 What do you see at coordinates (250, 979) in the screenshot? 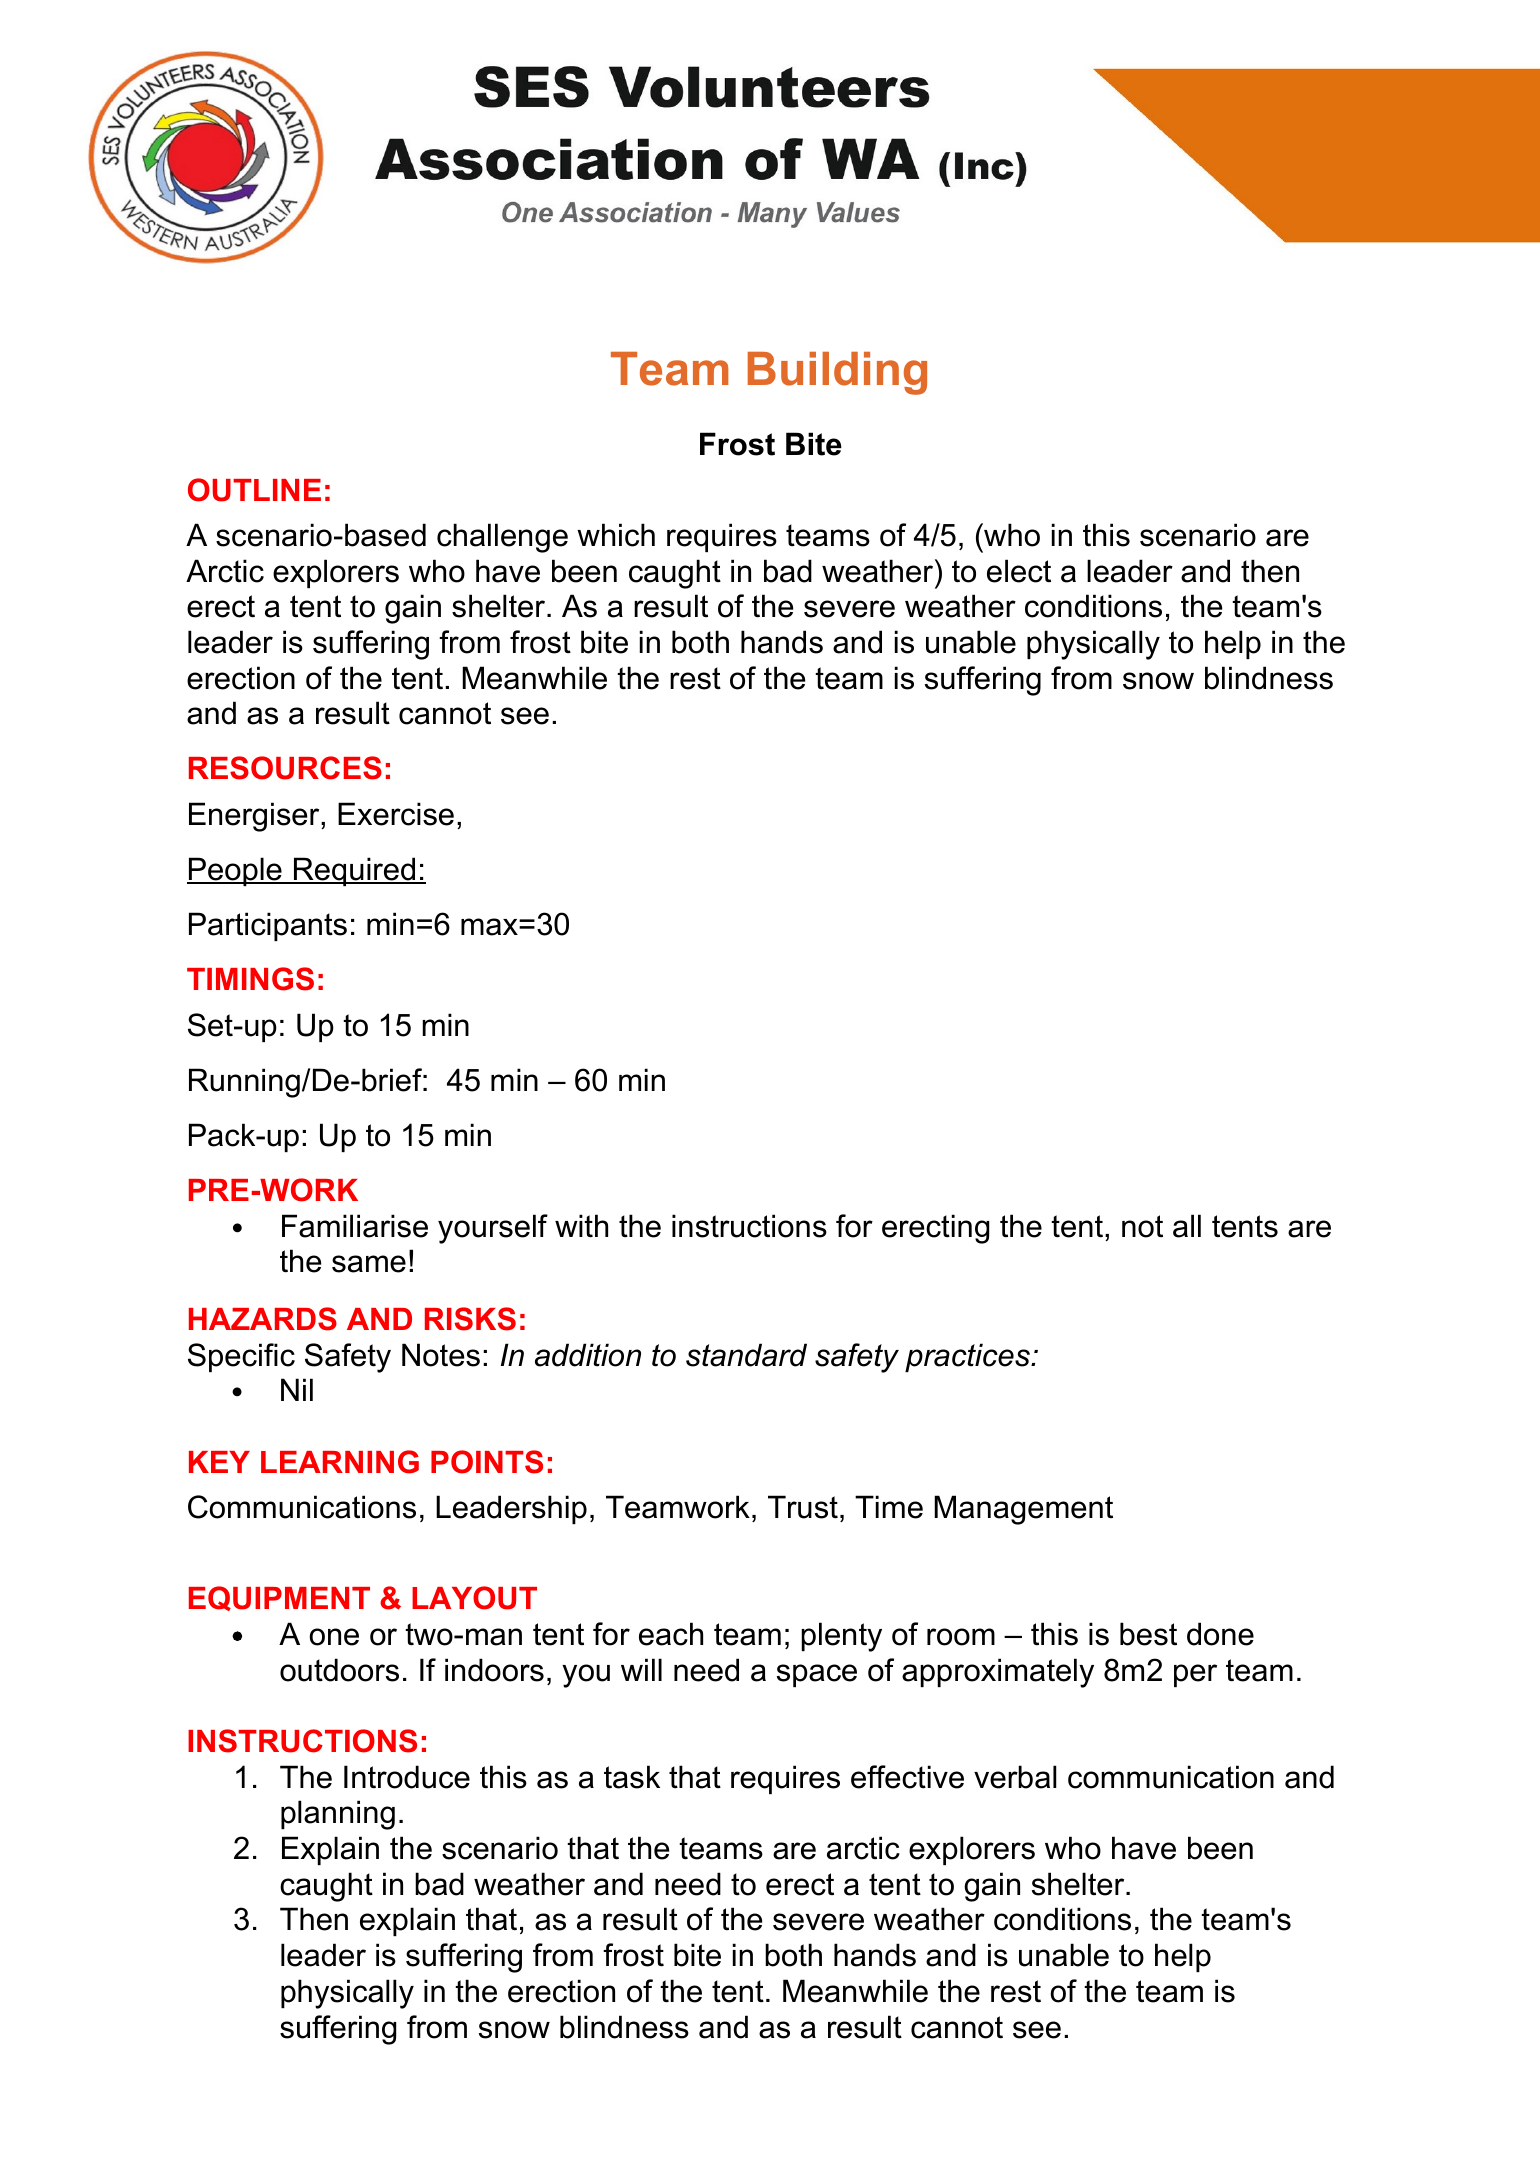
I see `TIMINGS` at bounding box center [250, 979].
